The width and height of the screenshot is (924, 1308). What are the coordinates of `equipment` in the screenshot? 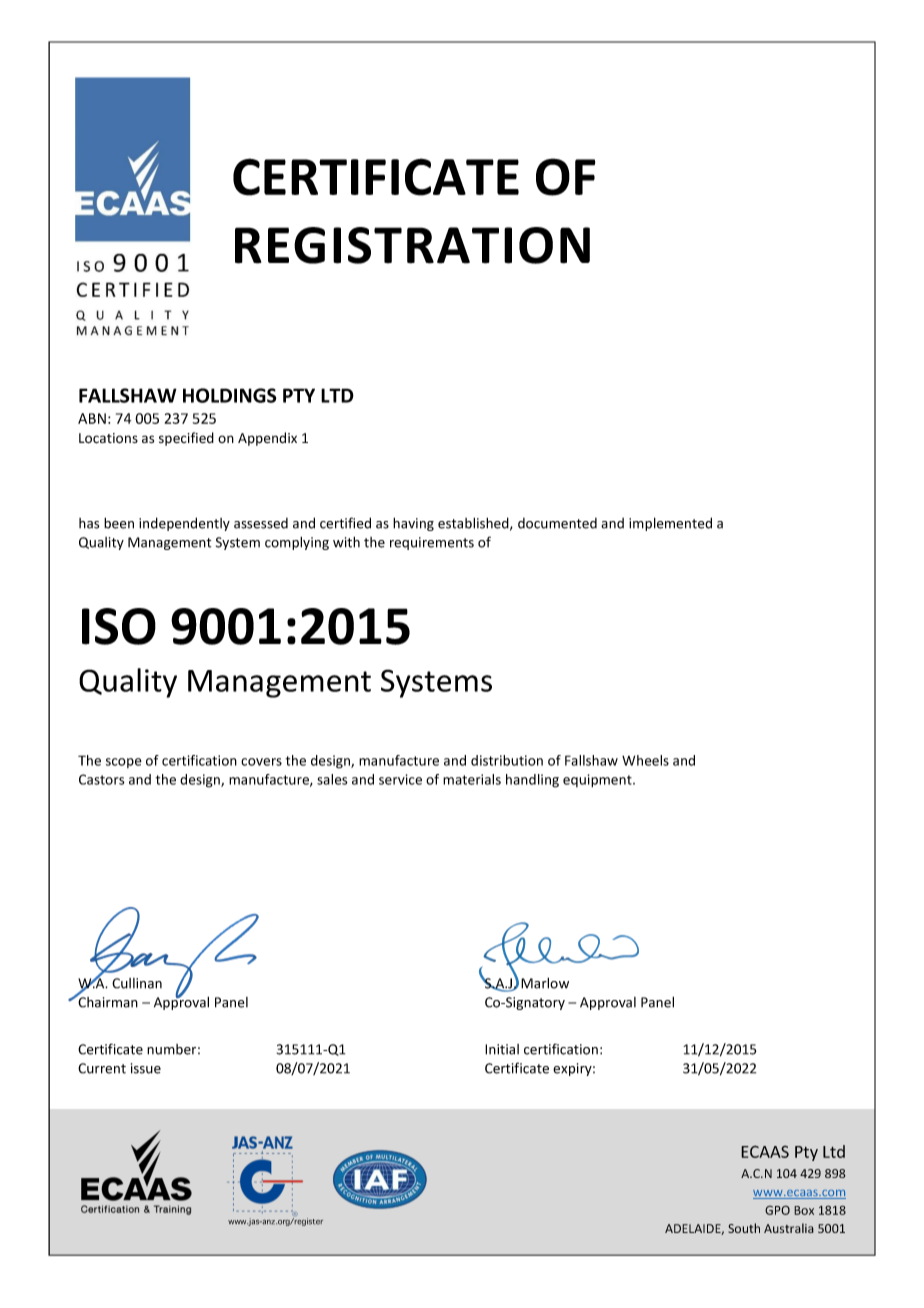 It's located at (598, 780).
